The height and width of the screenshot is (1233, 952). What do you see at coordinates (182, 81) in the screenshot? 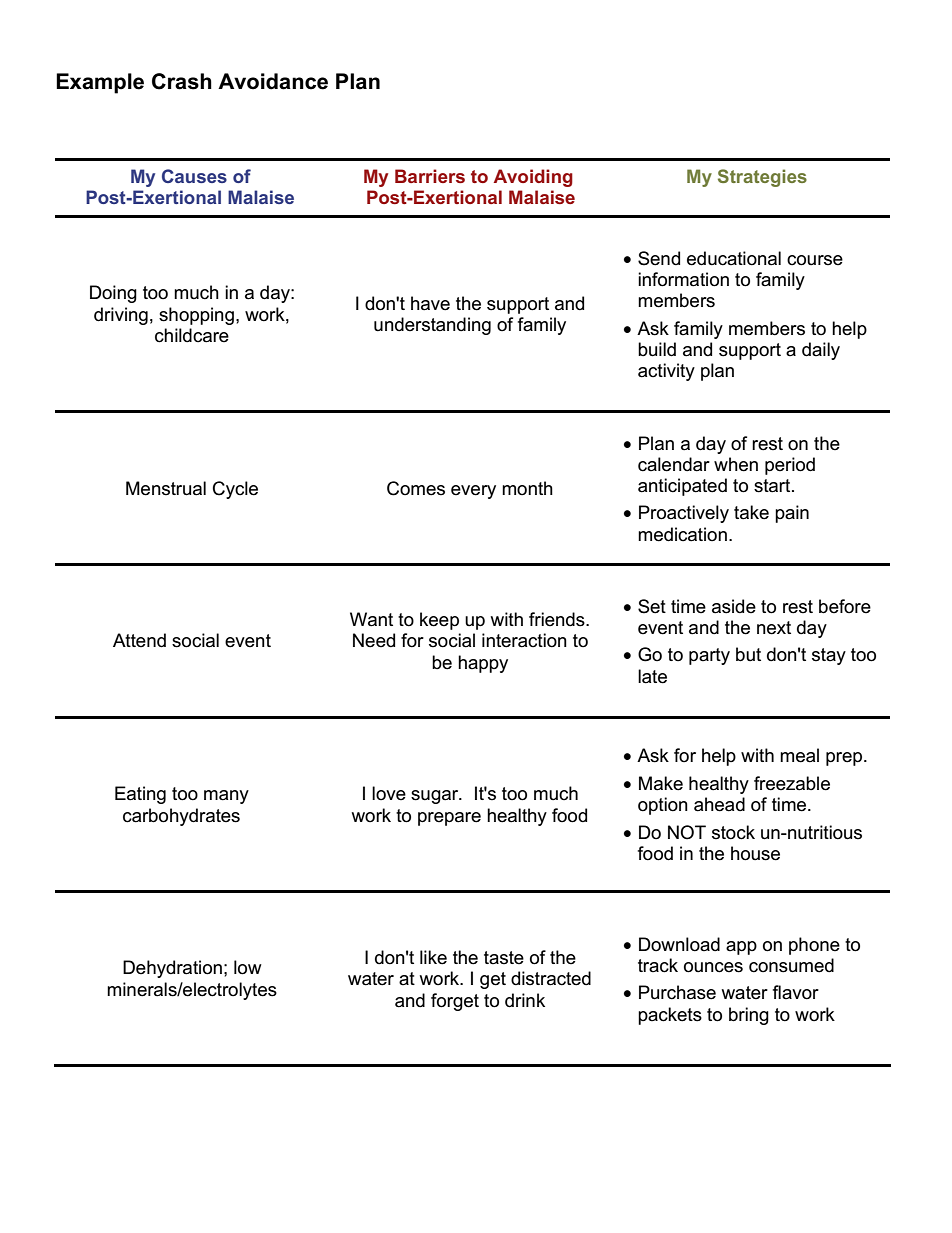
I see `Crash` at bounding box center [182, 81].
